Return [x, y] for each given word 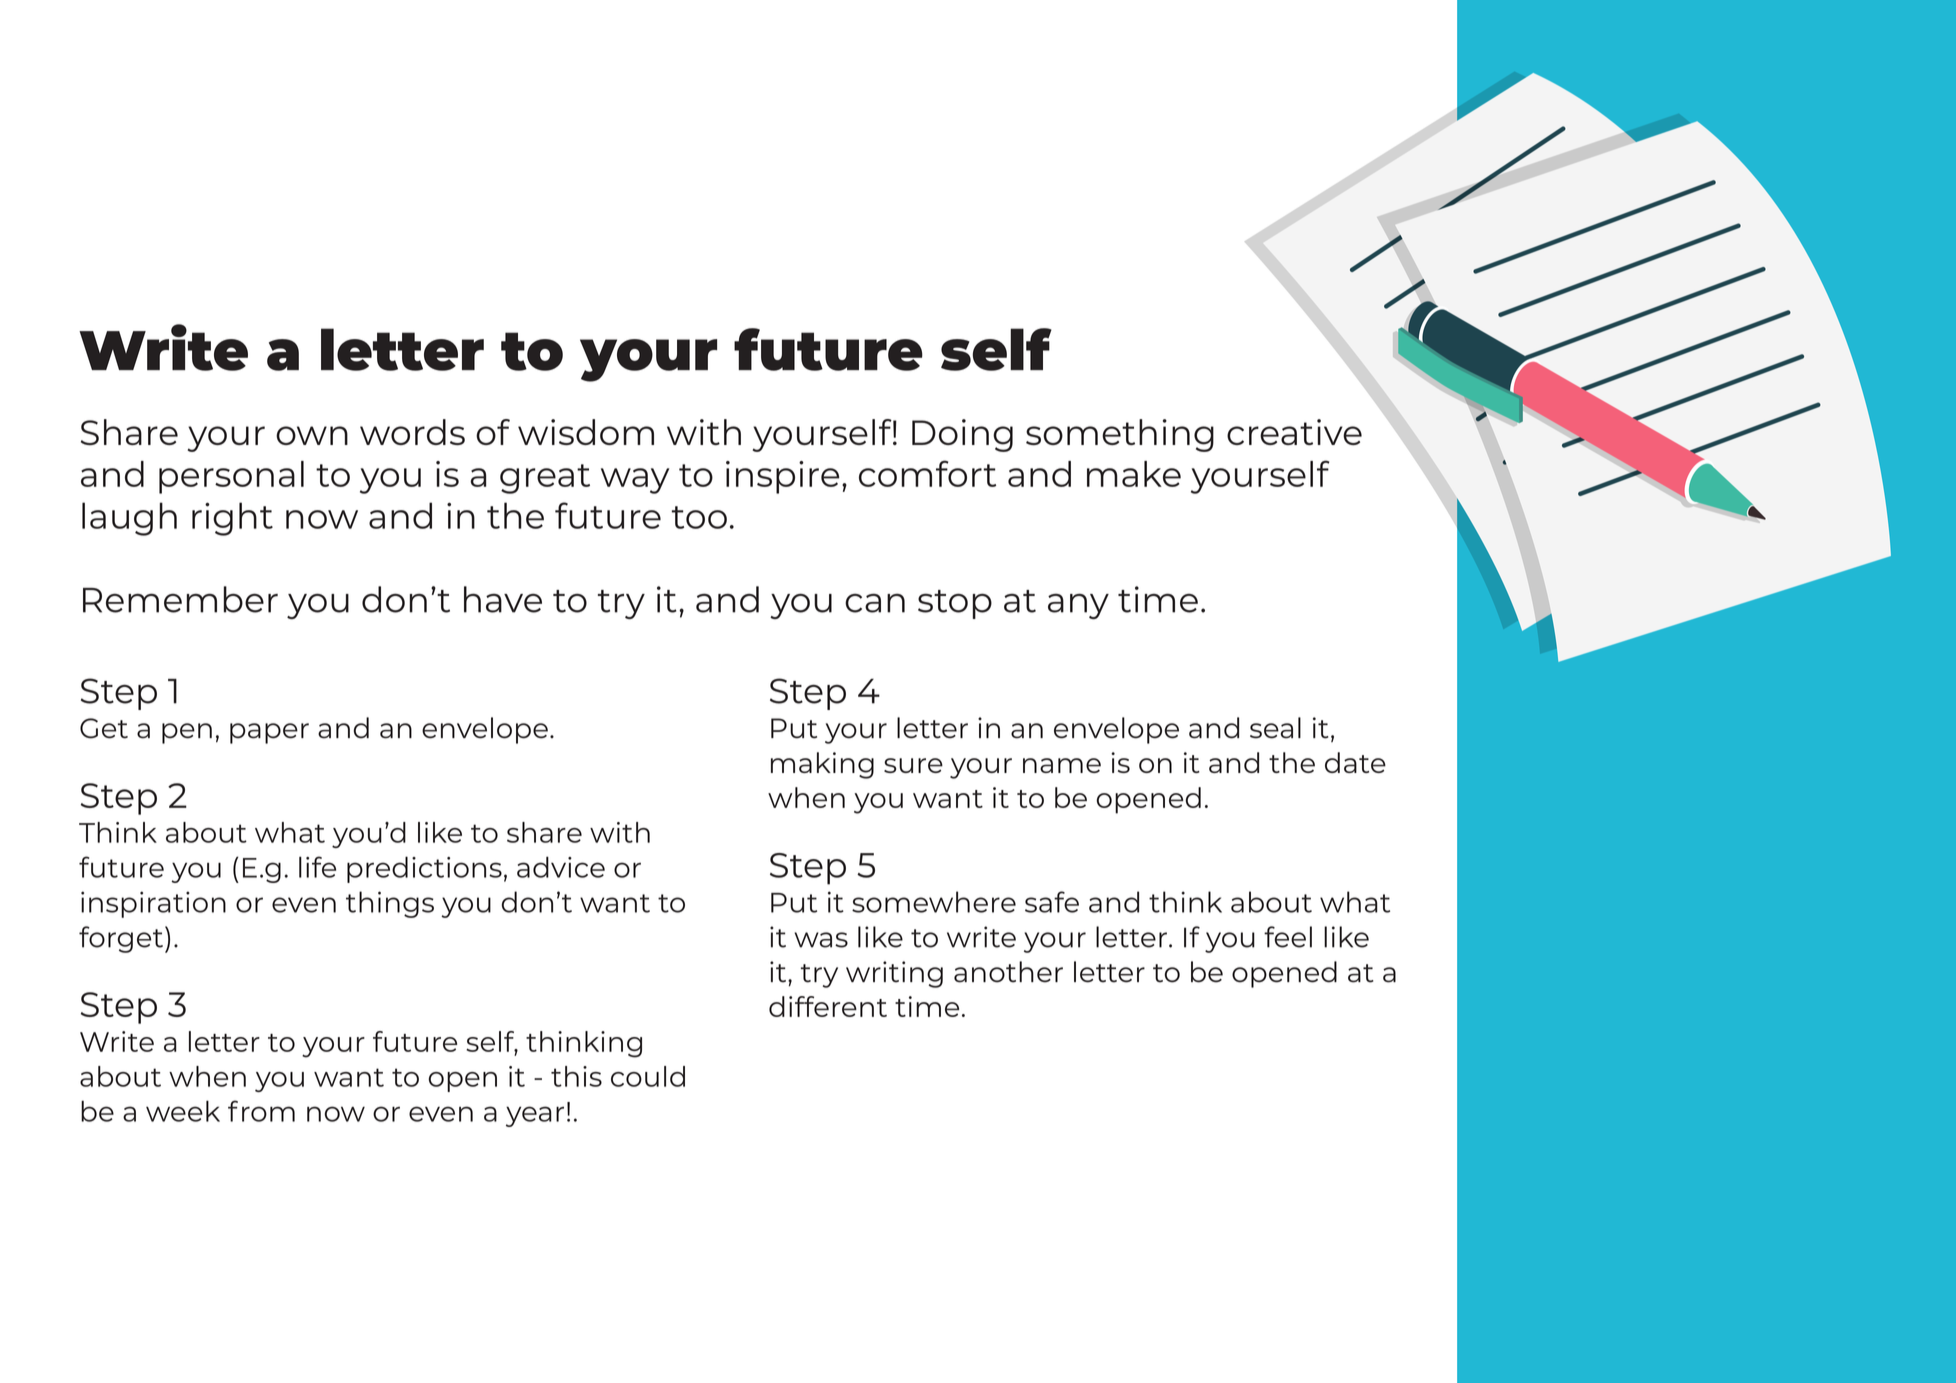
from [261, 1111]
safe [1052, 902]
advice [561, 867]
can [875, 603]
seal [1275, 728]
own [312, 435]
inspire [783, 477]
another [1008, 972]
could [648, 1076]
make [1134, 474]
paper [269, 733]
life [317, 867]
